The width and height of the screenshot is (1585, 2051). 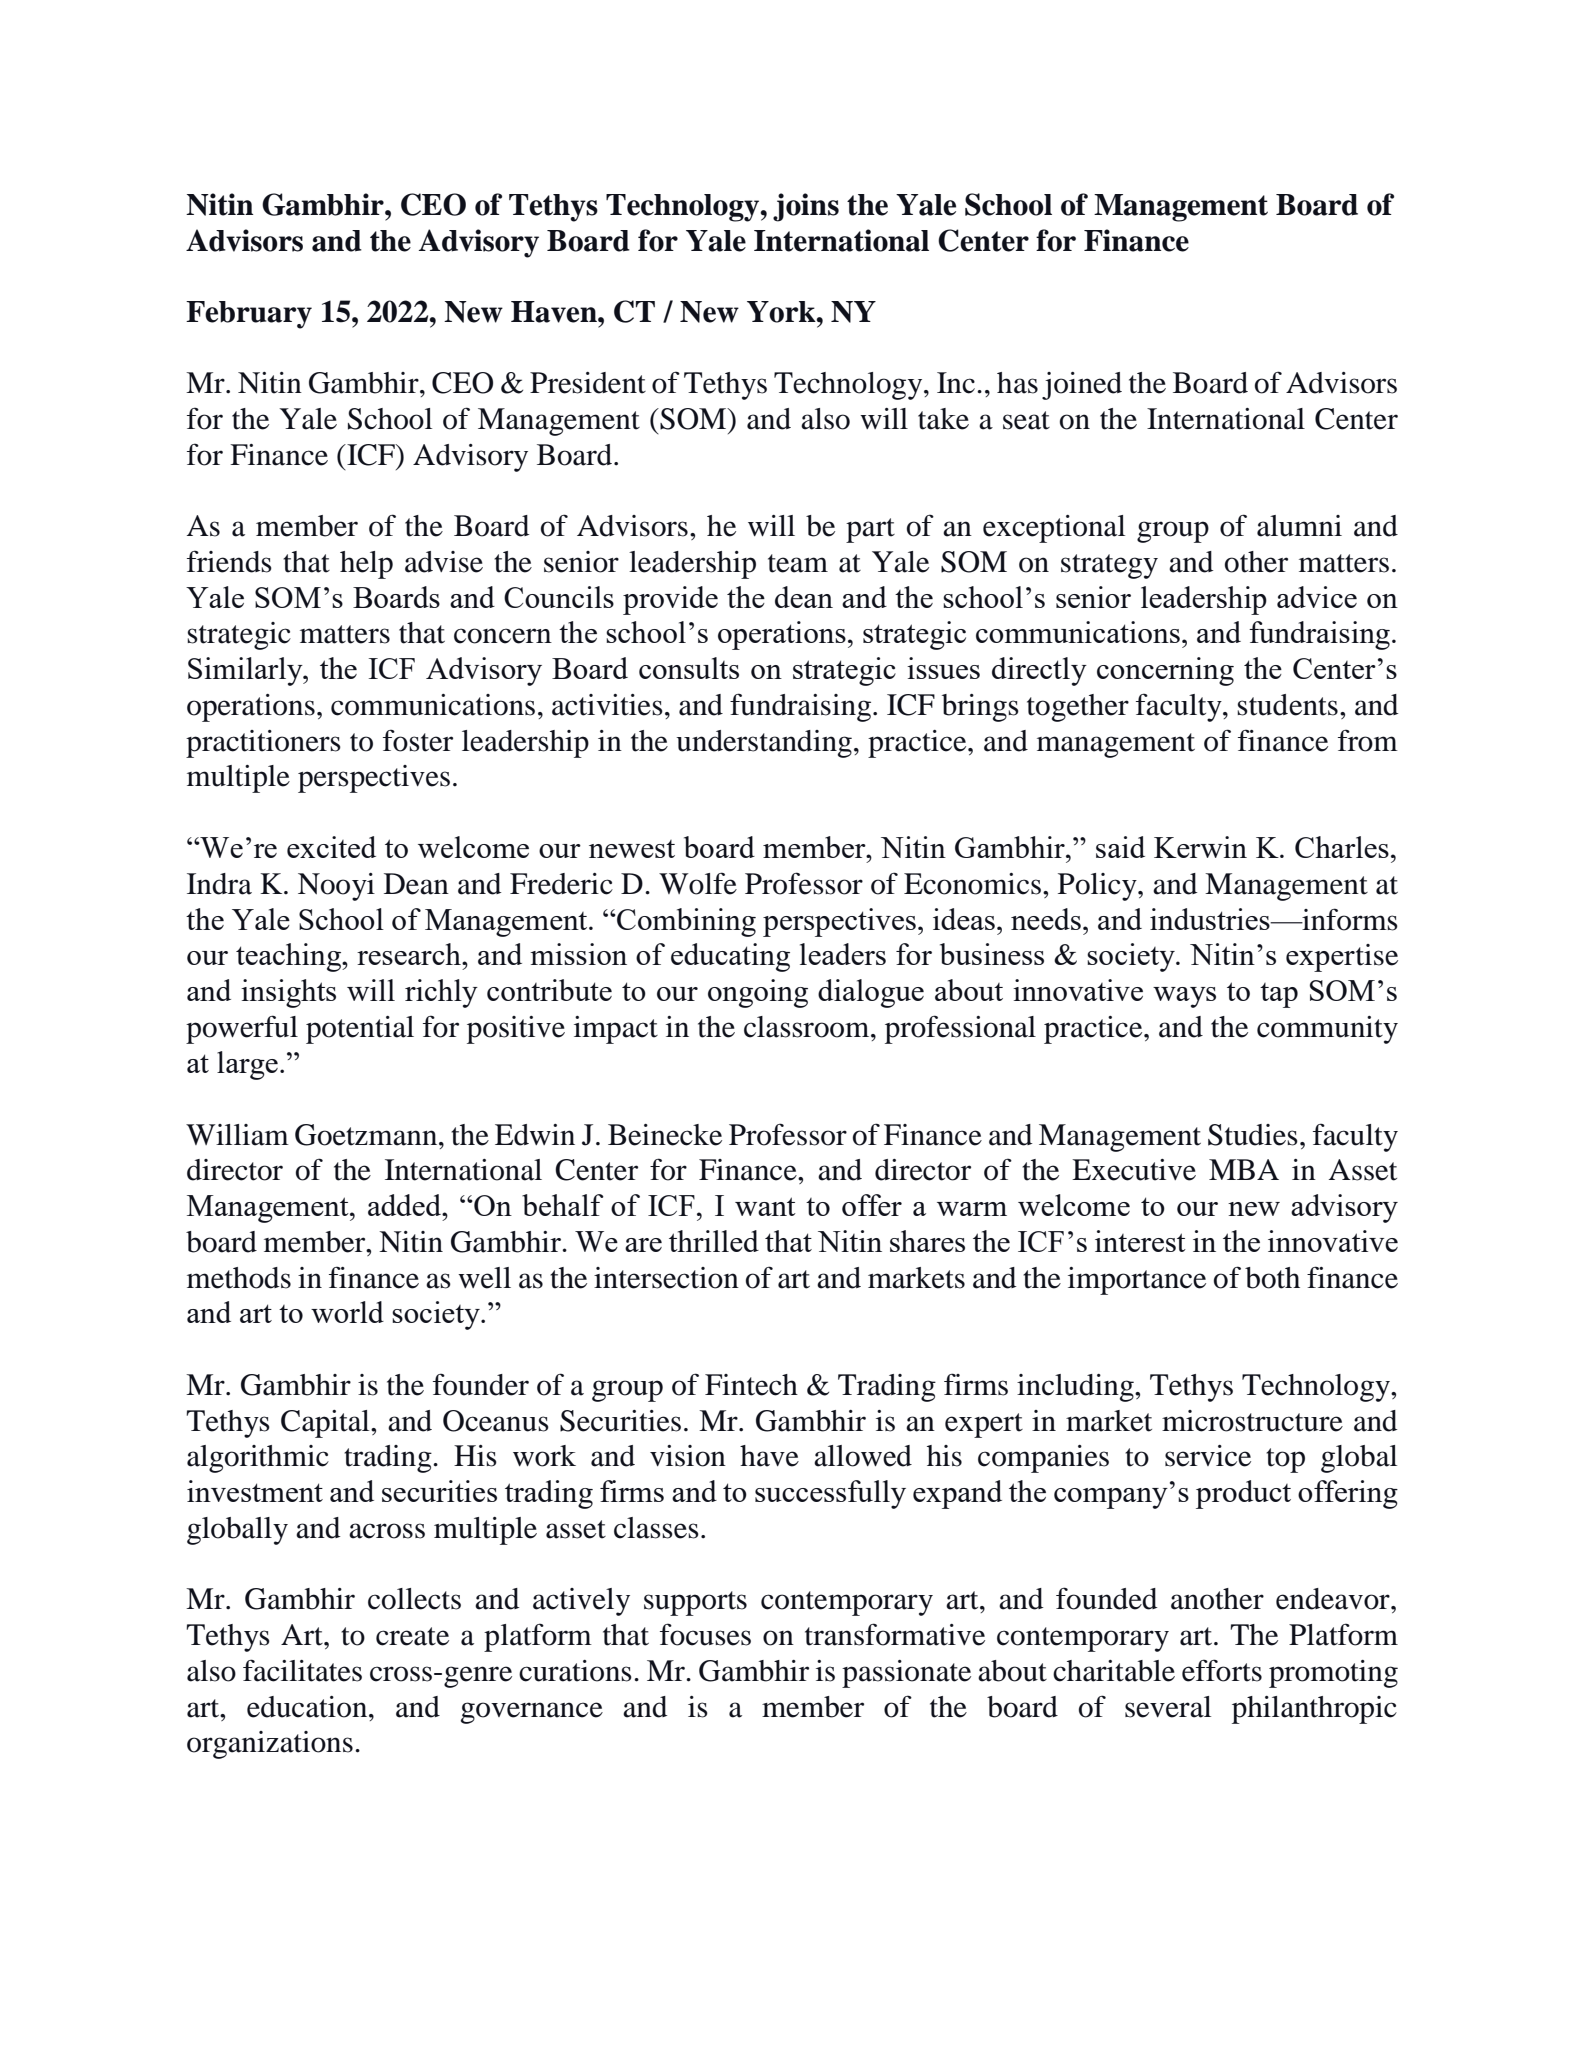 I want to click on research, so click(x=410, y=954).
